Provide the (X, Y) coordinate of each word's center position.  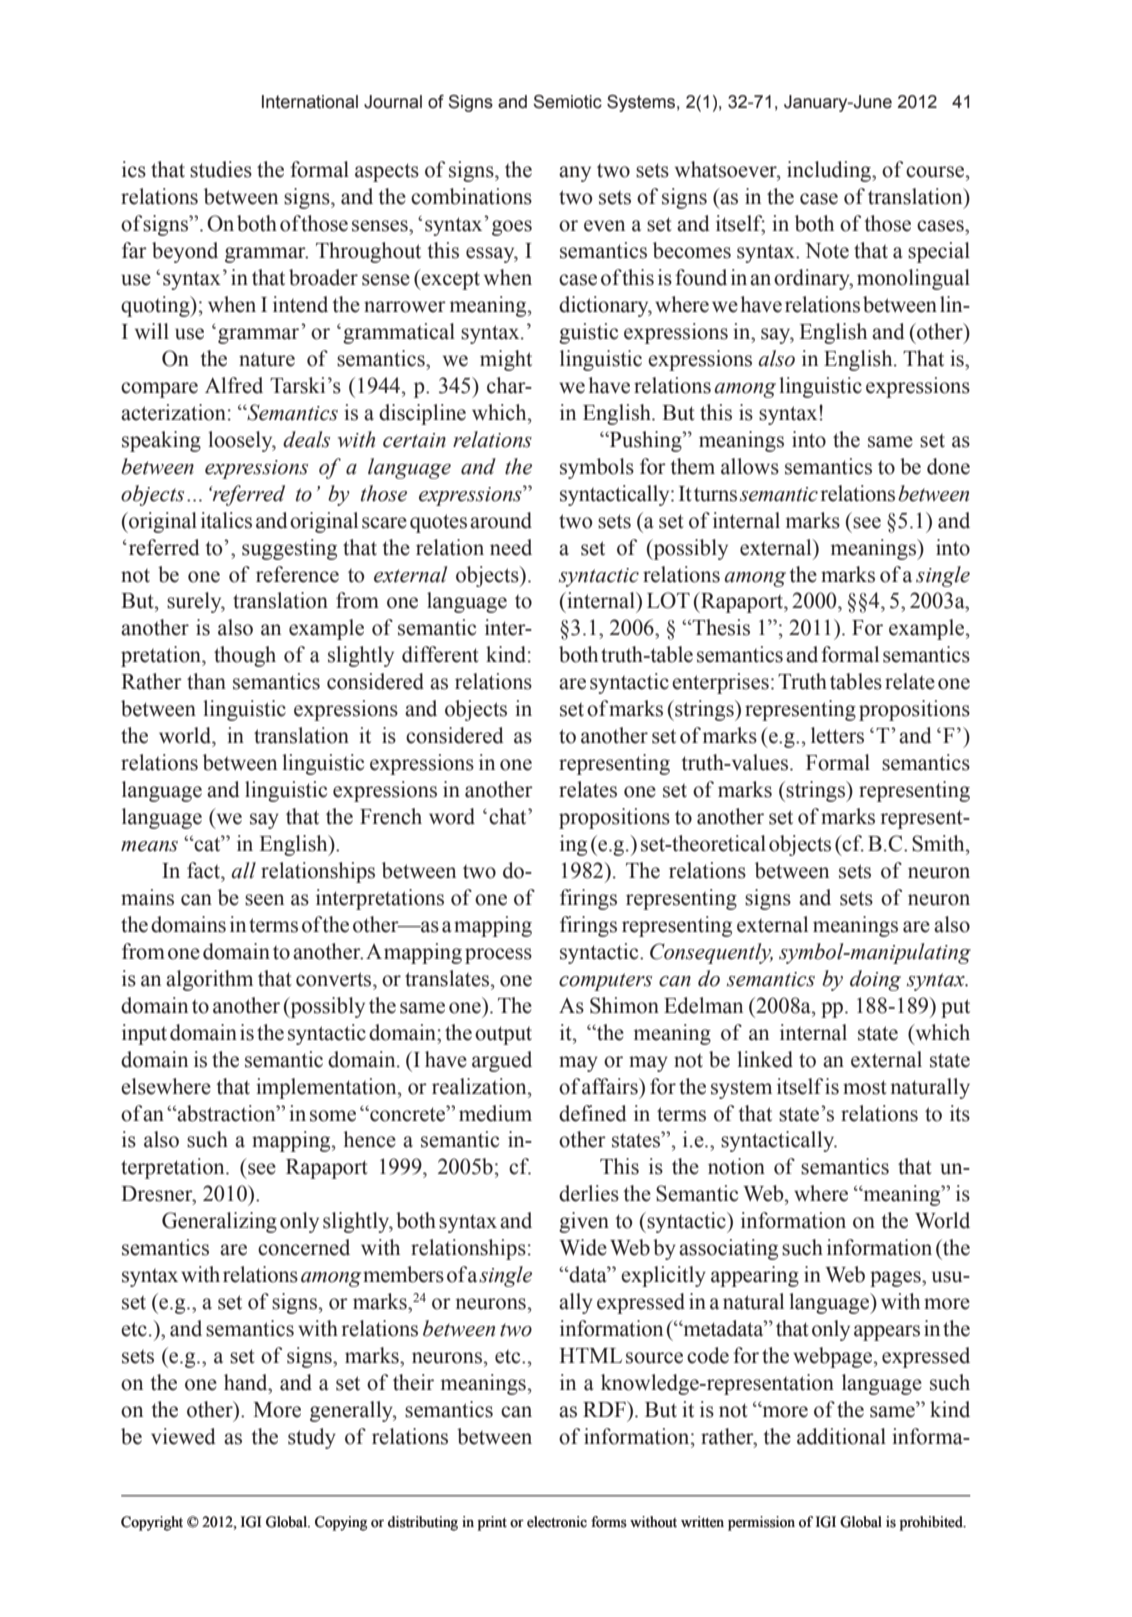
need (511, 547)
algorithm (209, 980)
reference (297, 574)
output (503, 1035)
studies (221, 169)
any (575, 174)
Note (827, 251)
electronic (557, 1522)
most (865, 1087)
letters (837, 735)
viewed (183, 1436)
